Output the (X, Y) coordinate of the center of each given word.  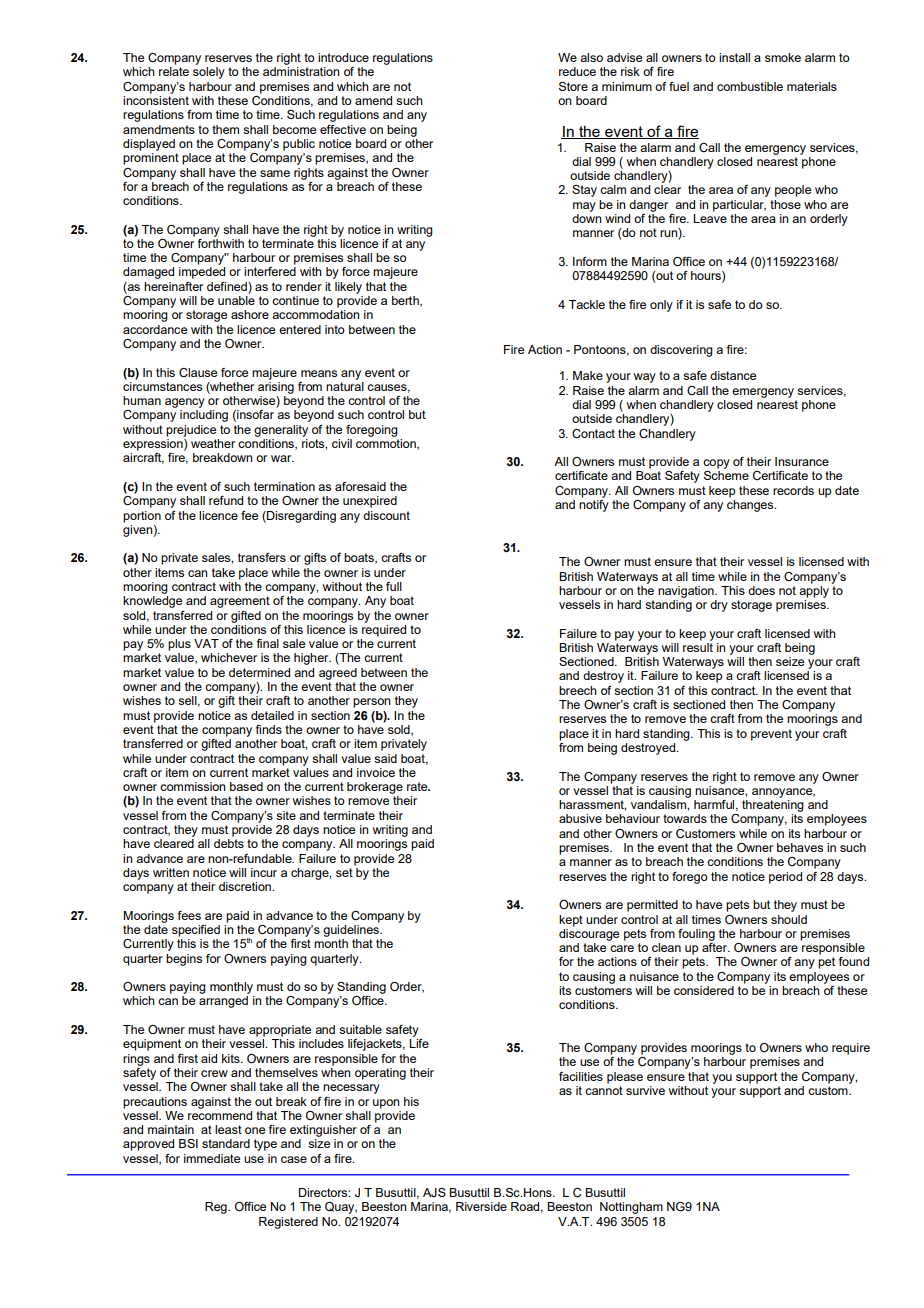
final (267, 643)
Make (588, 375)
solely (209, 73)
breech (578, 690)
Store (573, 86)
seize (790, 661)
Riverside (481, 1206)
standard (226, 1143)
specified (196, 931)
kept (571, 921)
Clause (198, 372)
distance (733, 375)
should (789, 919)
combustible (750, 86)
